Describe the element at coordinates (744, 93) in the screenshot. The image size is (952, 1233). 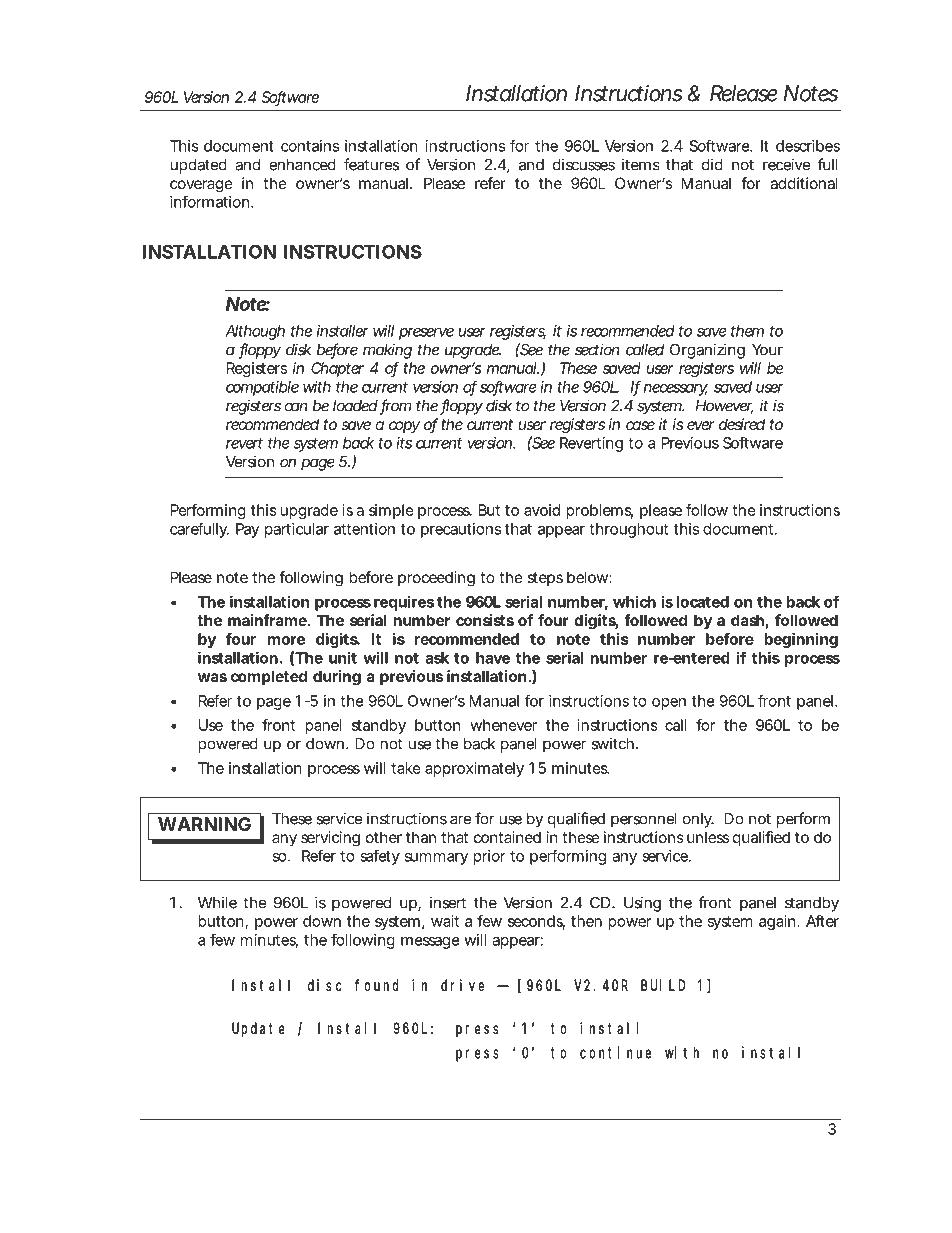
I see `Release` at that location.
